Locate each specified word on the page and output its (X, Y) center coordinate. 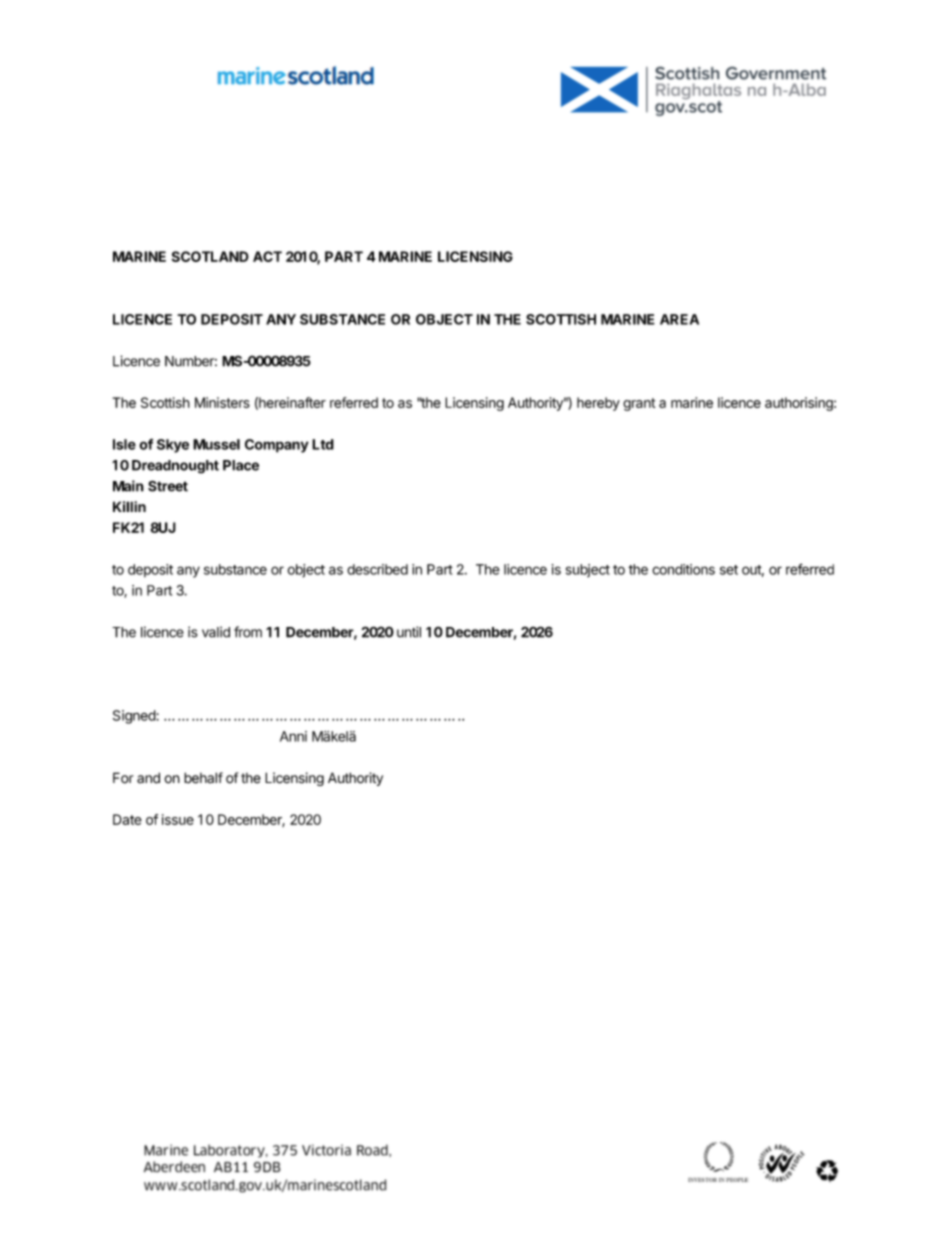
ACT (267, 256)
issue (178, 819)
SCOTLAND (210, 256)
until (409, 632)
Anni (293, 736)
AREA (679, 319)
